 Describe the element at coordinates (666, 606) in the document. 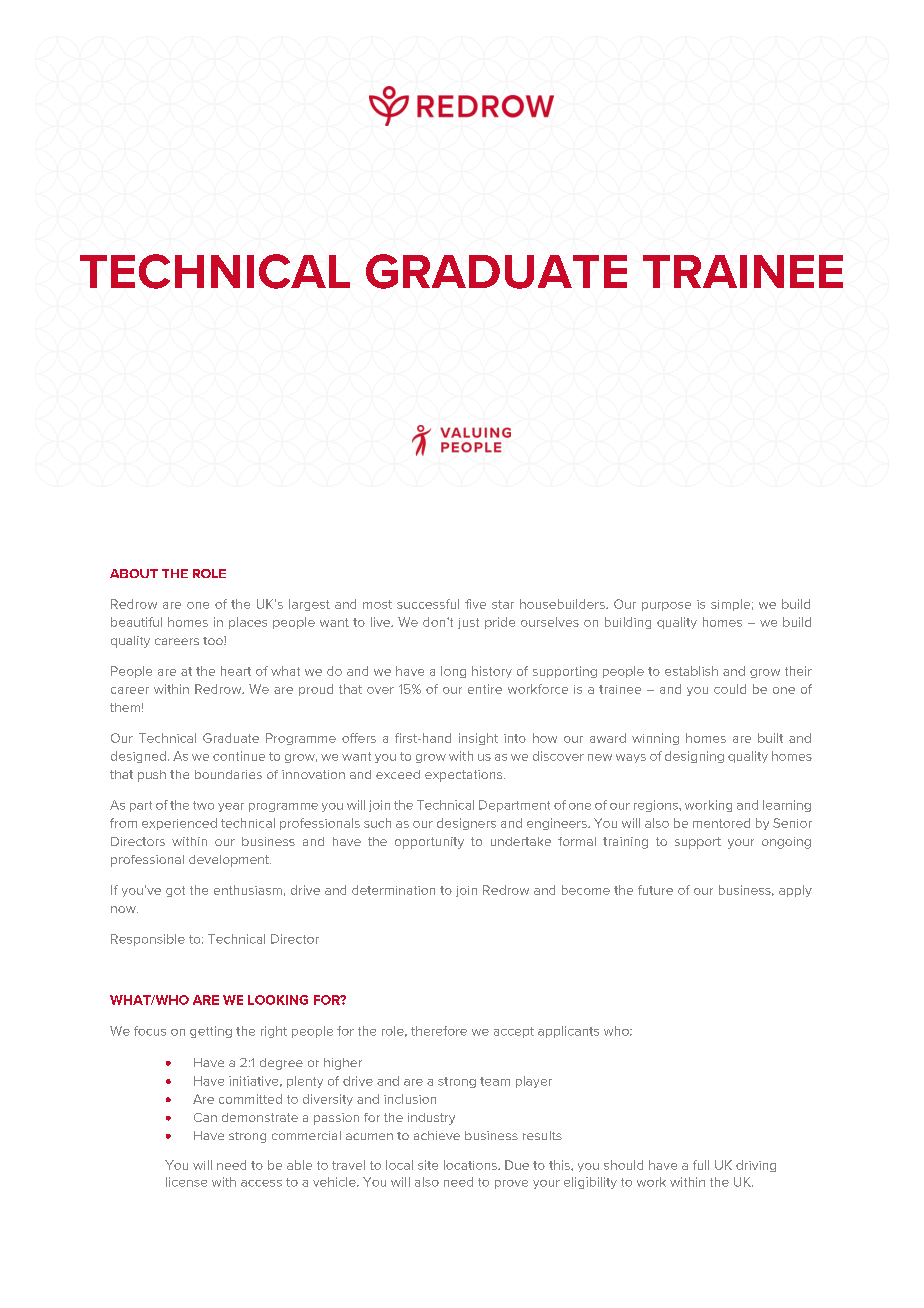

I see `purpose` at that location.
